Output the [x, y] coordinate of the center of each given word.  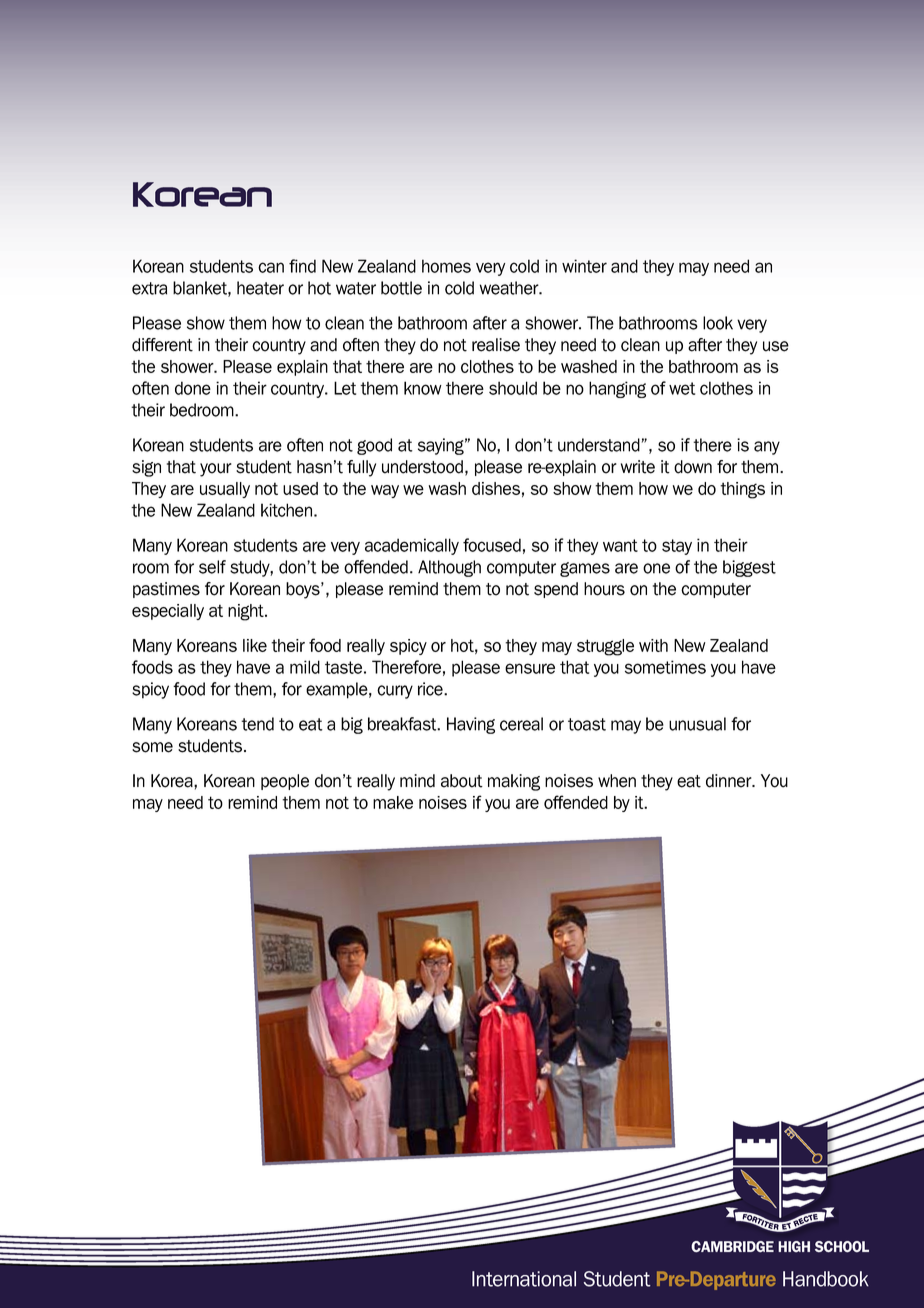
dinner [730, 781]
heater [260, 288]
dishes [496, 488]
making [514, 782]
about [462, 781]
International [524, 1279]
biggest [749, 568]
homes [446, 266]
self [212, 567]
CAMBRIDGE [732, 1247]
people [285, 782]
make [393, 802]
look [718, 323]
